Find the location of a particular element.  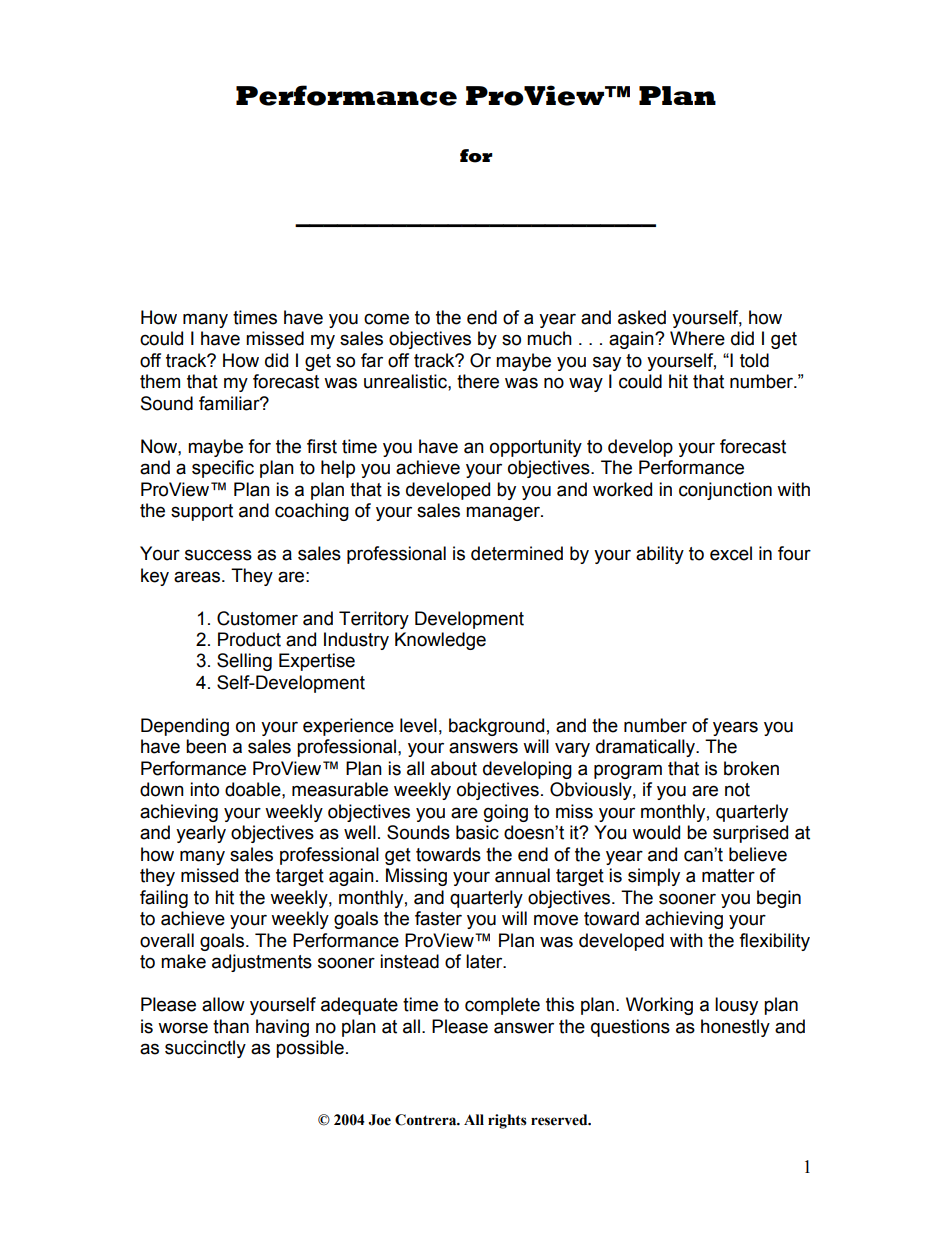

dramatically is located at coordinates (646, 748).
